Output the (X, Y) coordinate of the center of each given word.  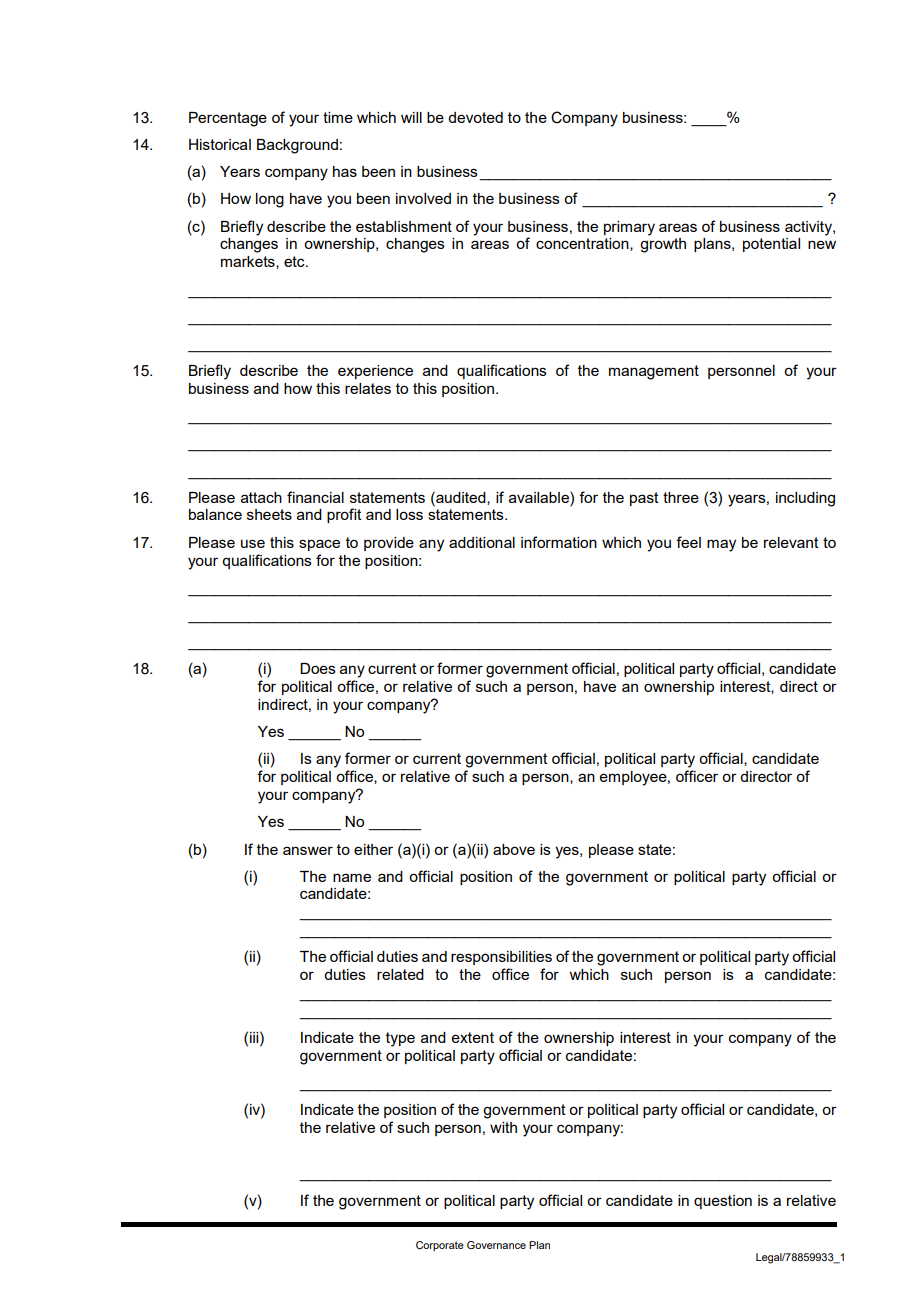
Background (297, 146)
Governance (496, 1245)
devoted (475, 117)
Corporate (440, 1246)
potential (771, 245)
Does (318, 668)
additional (482, 542)
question (723, 1202)
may (721, 545)
